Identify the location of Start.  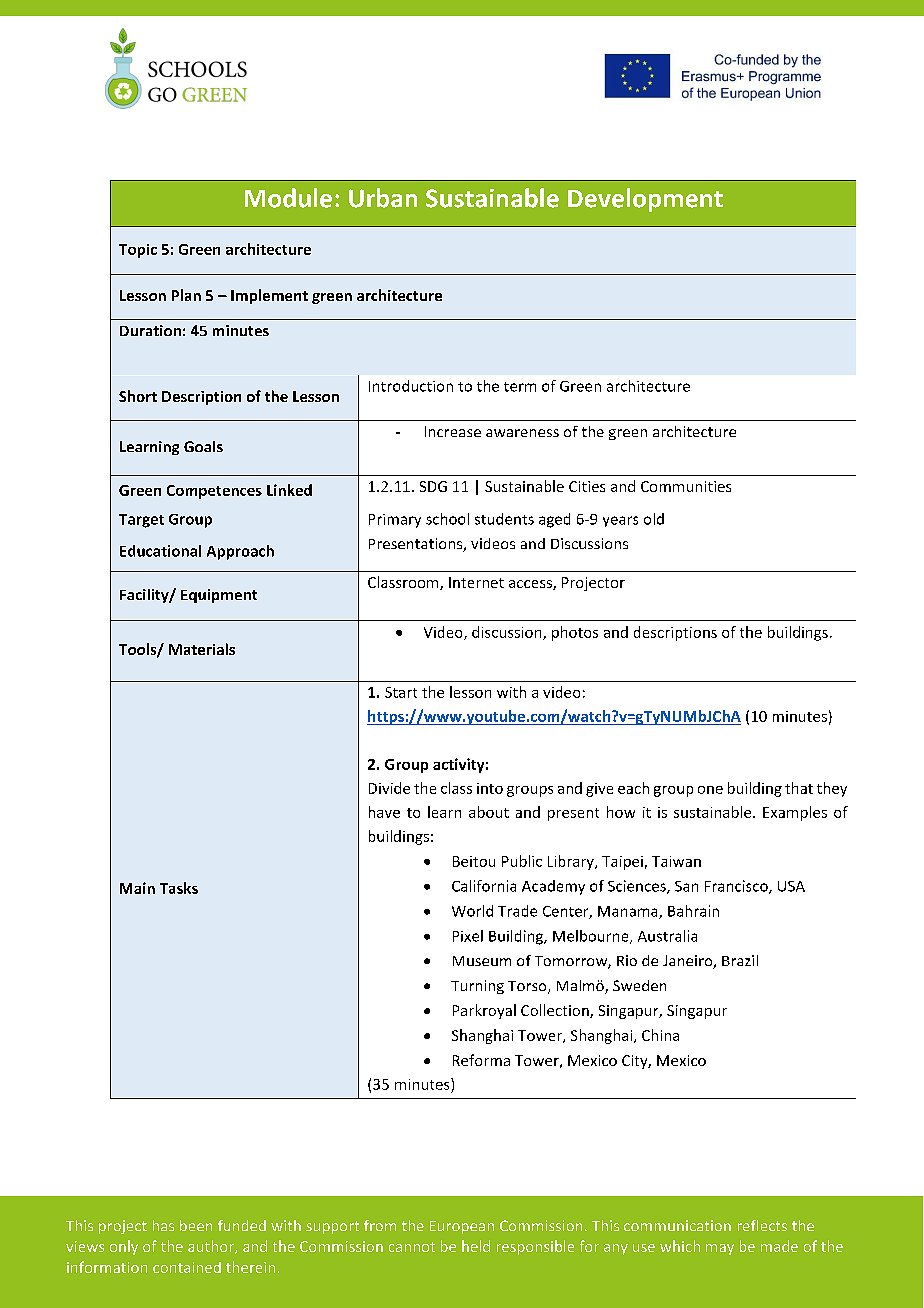
(401, 692).
